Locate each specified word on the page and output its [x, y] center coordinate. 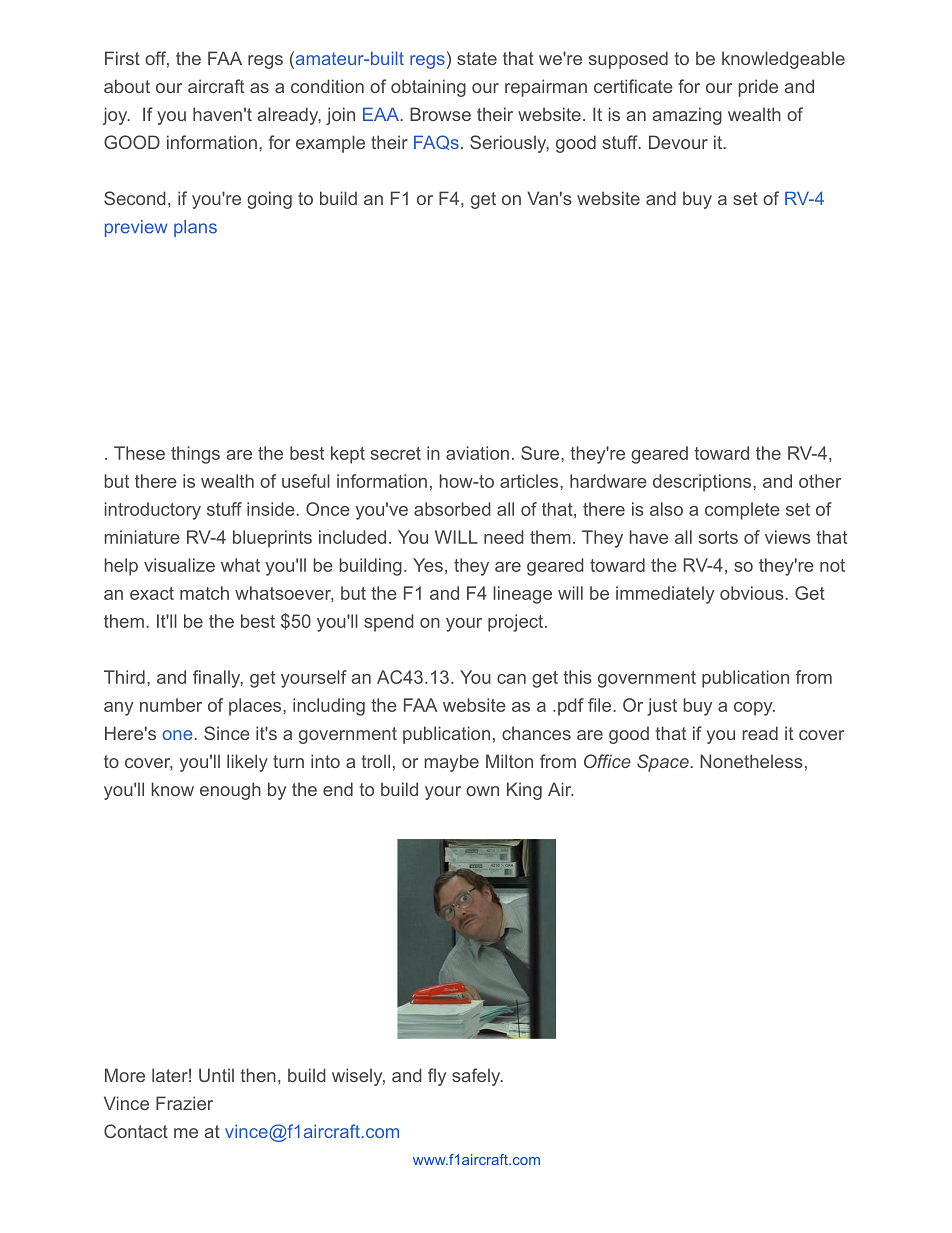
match [204, 593]
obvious [753, 593]
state [477, 58]
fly [437, 1077]
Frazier [184, 1103]
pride [758, 88]
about [127, 86]
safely [477, 1077]
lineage [522, 595]
